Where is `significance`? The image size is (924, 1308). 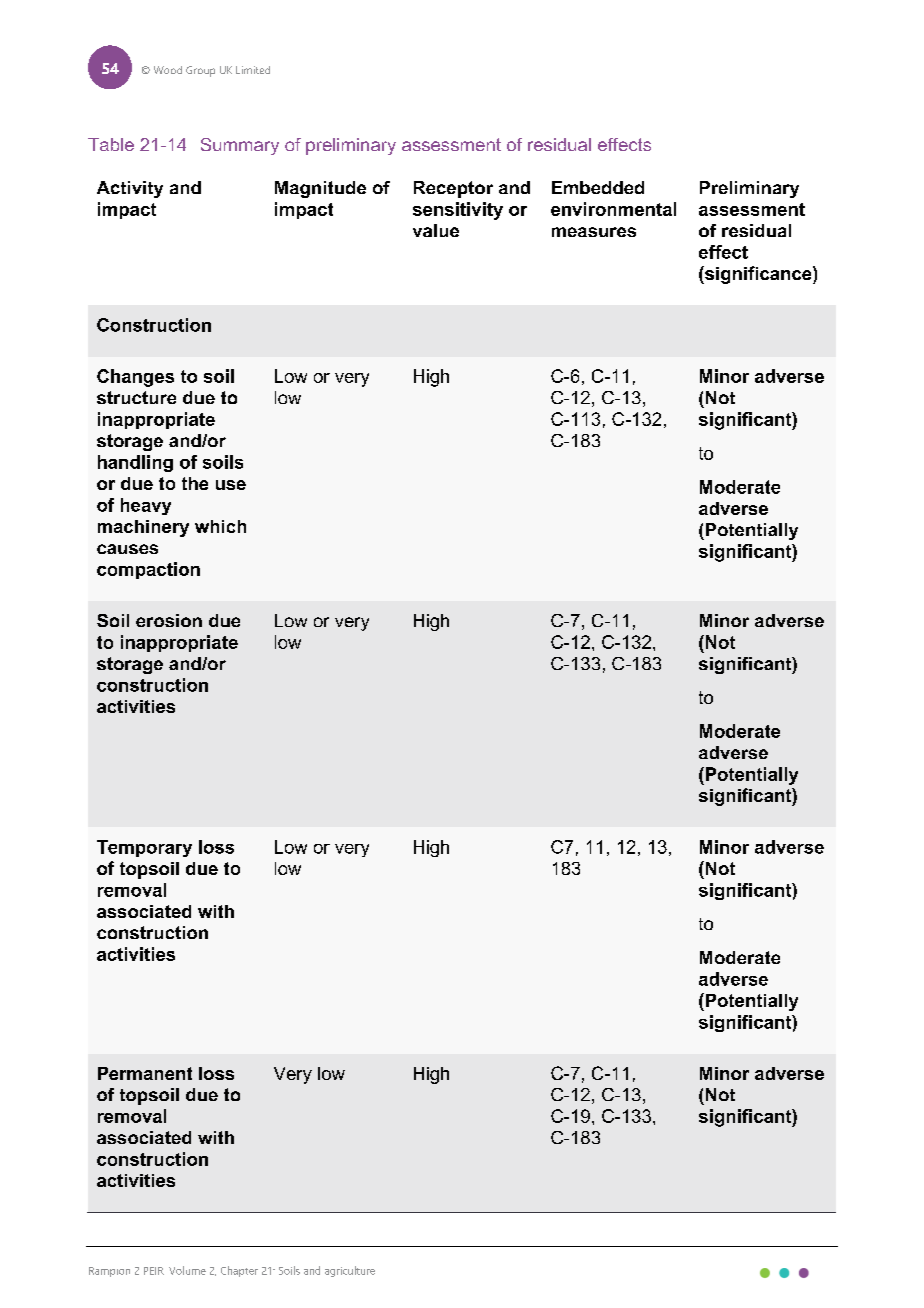
significance is located at coordinates (758, 275).
